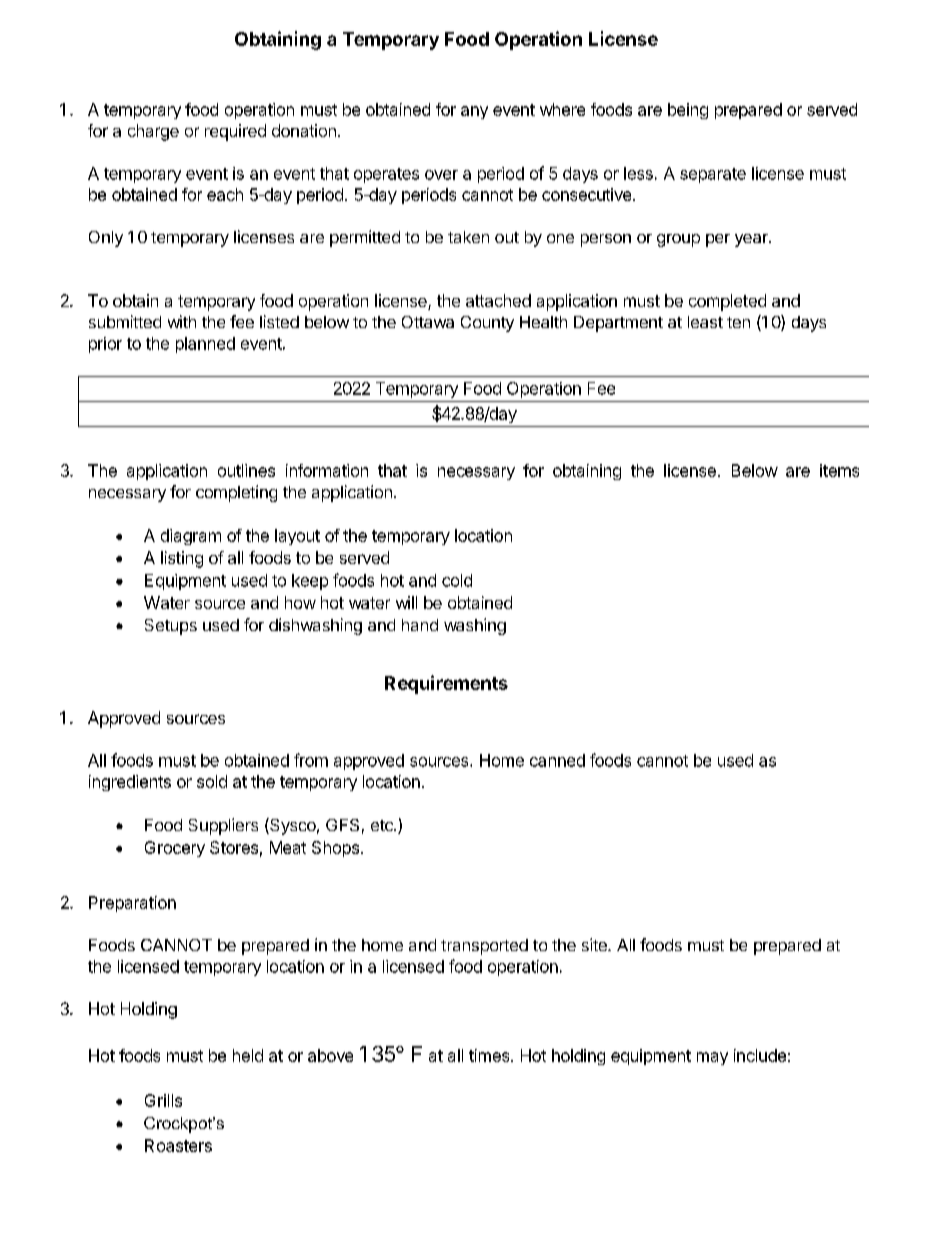 The height and width of the screenshot is (1233, 952). Describe the element at coordinates (557, 760) in the screenshot. I see `canned` at that location.
